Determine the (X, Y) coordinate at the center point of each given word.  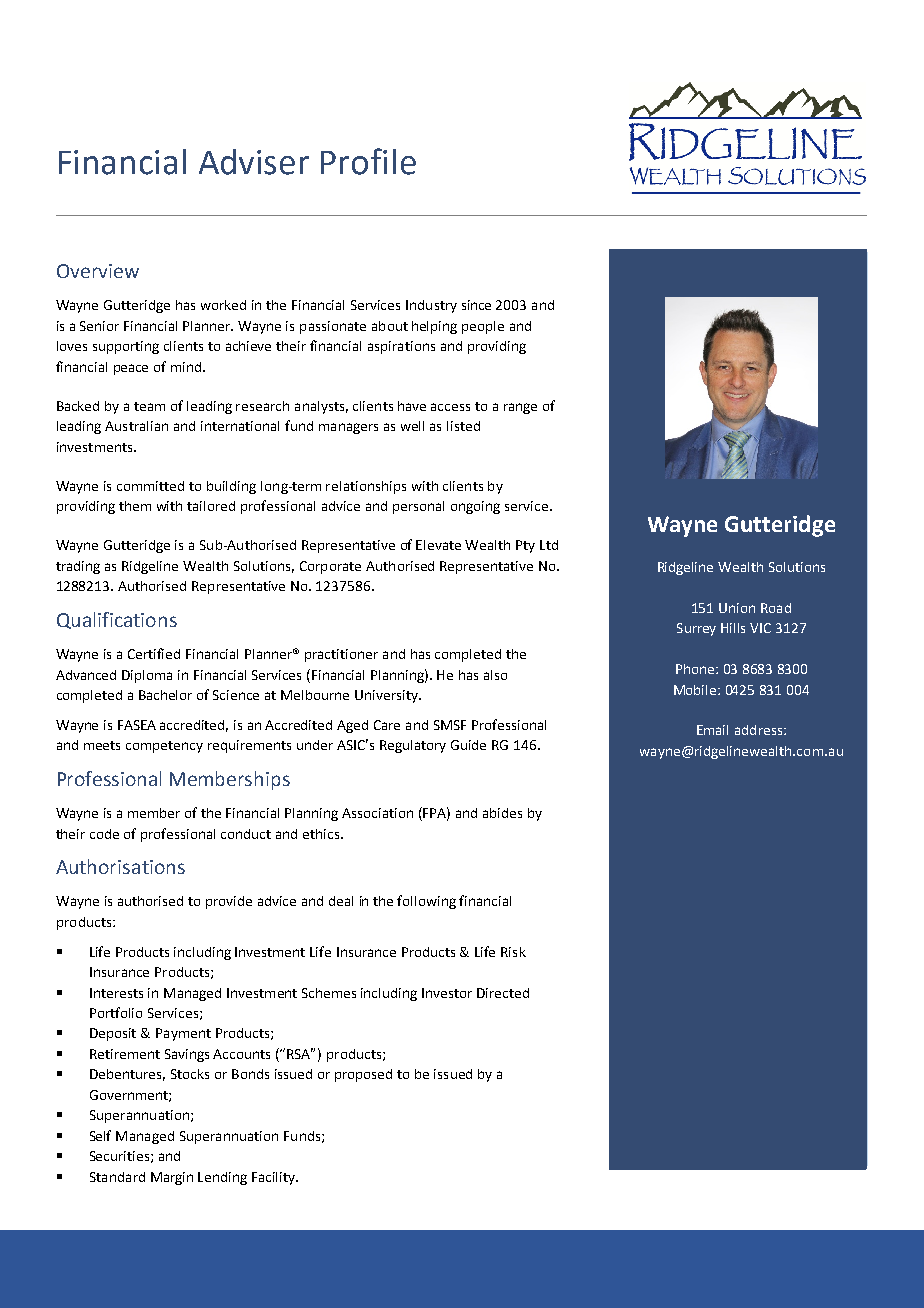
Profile (368, 161)
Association (377, 813)
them (135, 506)
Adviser (254, 162)
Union (737, 608)
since (476, 305)
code (104, 834)
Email (712, 730)
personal (418, 507)
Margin (172, 1178)
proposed (363, 1075)
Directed (503, 993)
